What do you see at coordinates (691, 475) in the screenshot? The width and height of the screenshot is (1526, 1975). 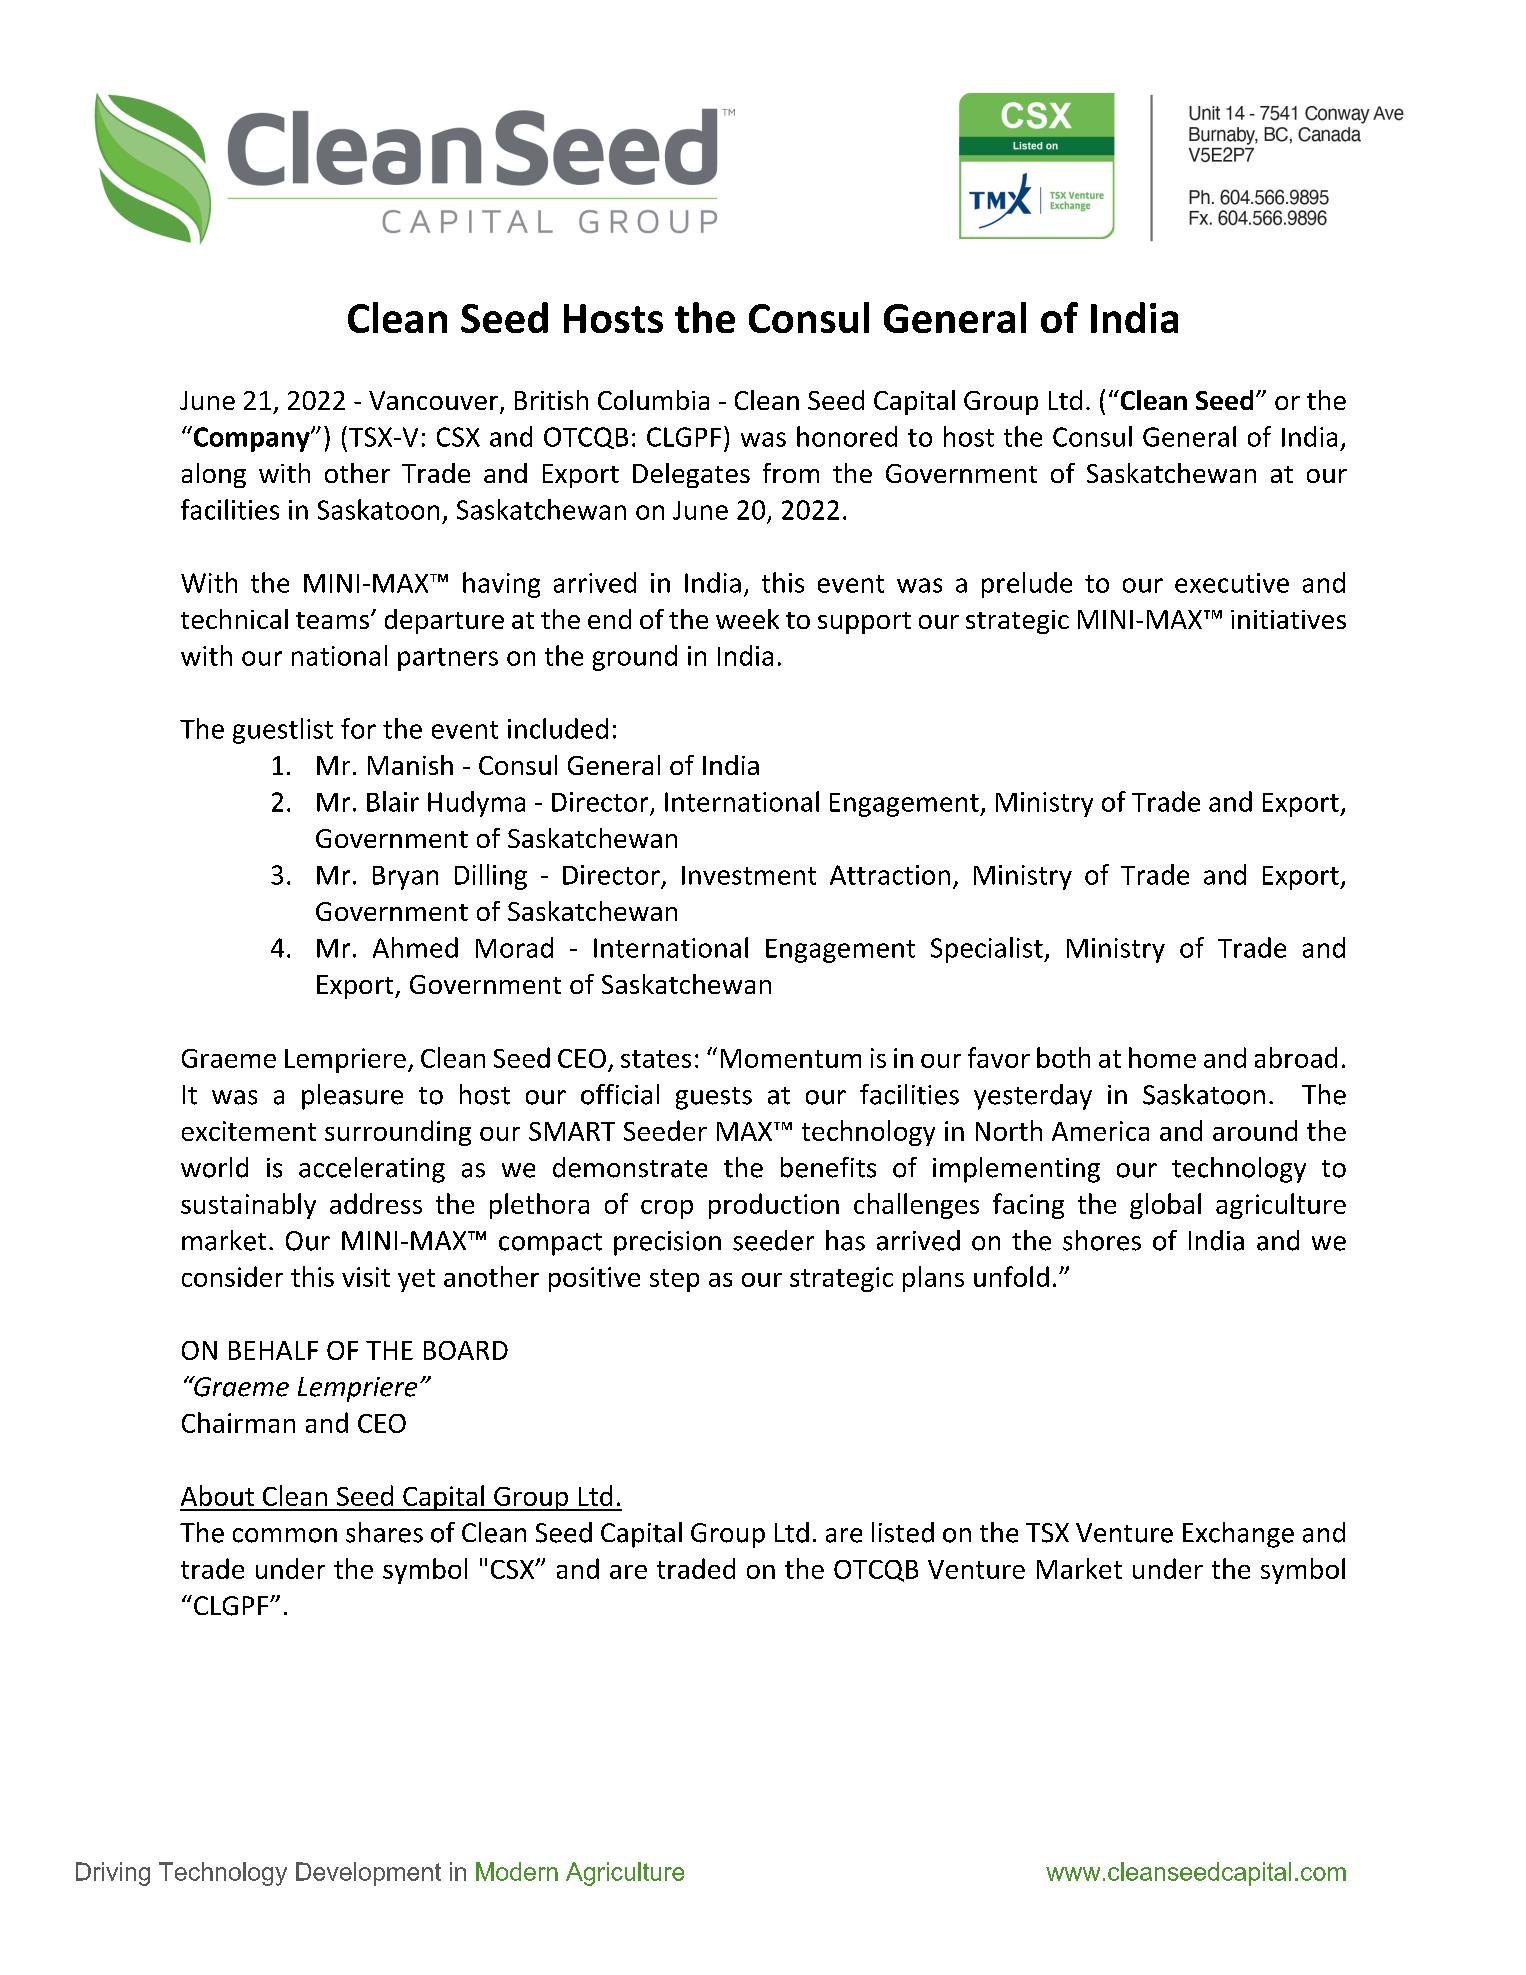 I see `Delegates` at bounding box center [691, 475].
